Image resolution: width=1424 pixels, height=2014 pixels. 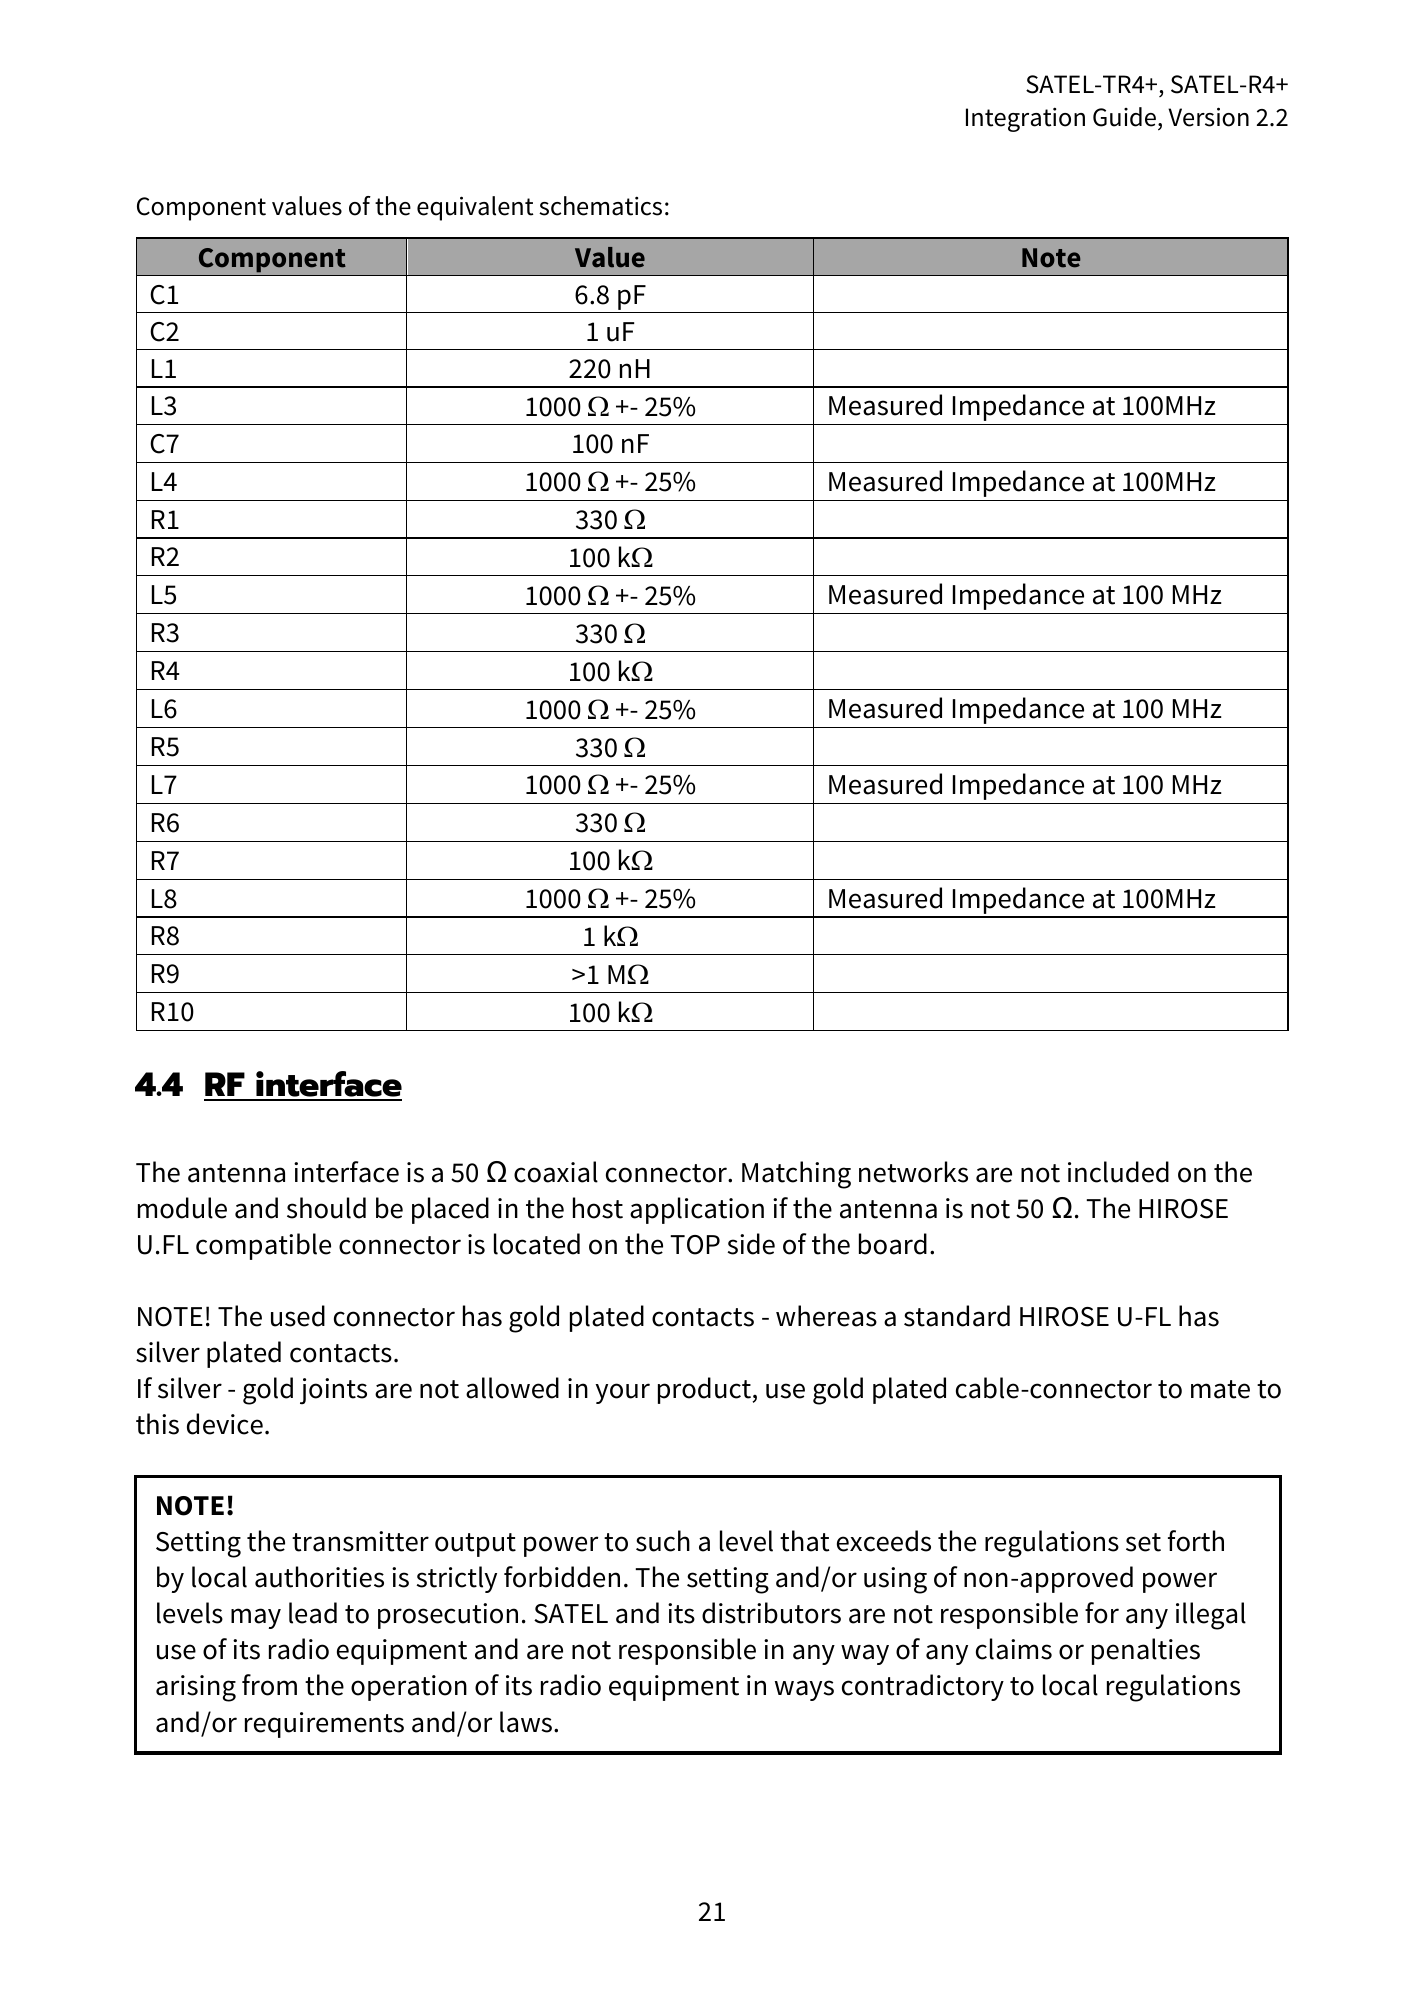 I want to click on schematics, so click(x=600, y=206).
